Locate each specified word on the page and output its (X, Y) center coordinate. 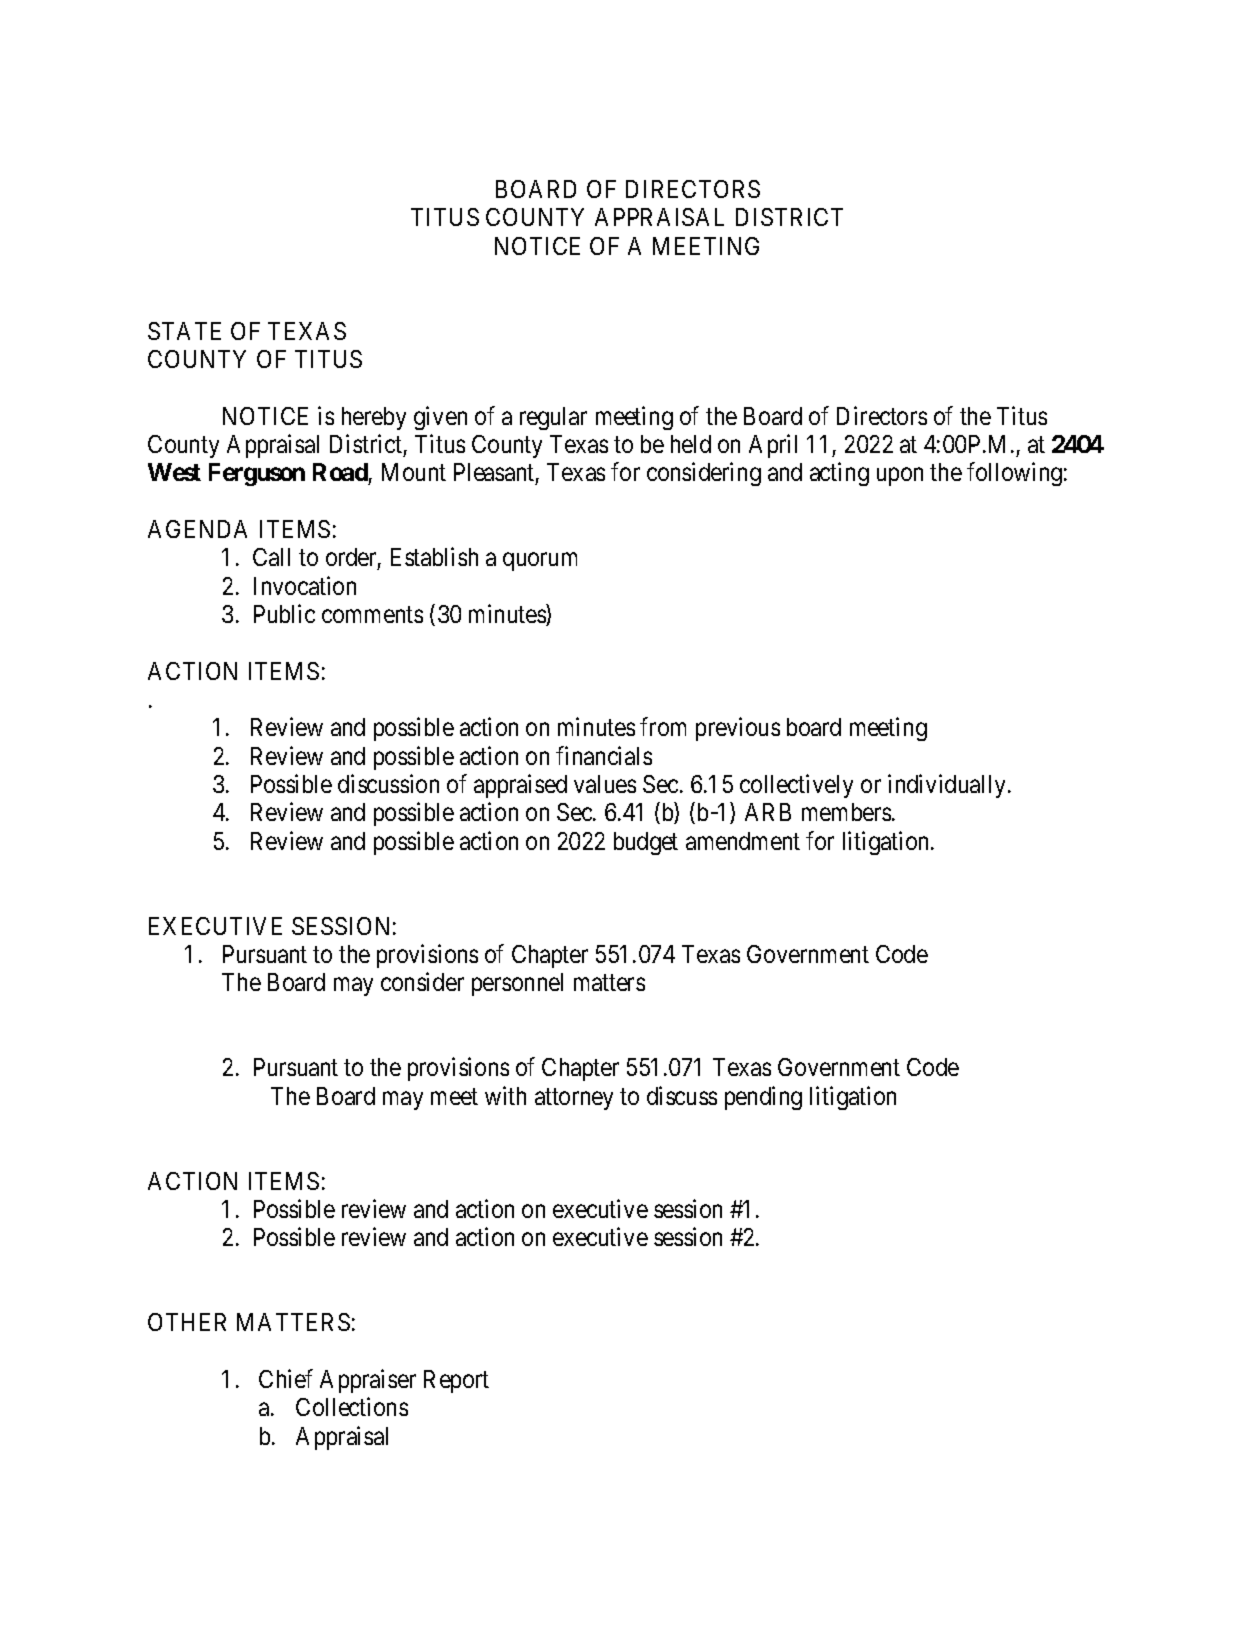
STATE (184, 331)
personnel (517, 984)
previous (738, 729)
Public (284, 613)
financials (604, 755)
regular (553, 418)
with (505, 1095)
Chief (286, 1378)
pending (763, 1098)
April (773, 446)
